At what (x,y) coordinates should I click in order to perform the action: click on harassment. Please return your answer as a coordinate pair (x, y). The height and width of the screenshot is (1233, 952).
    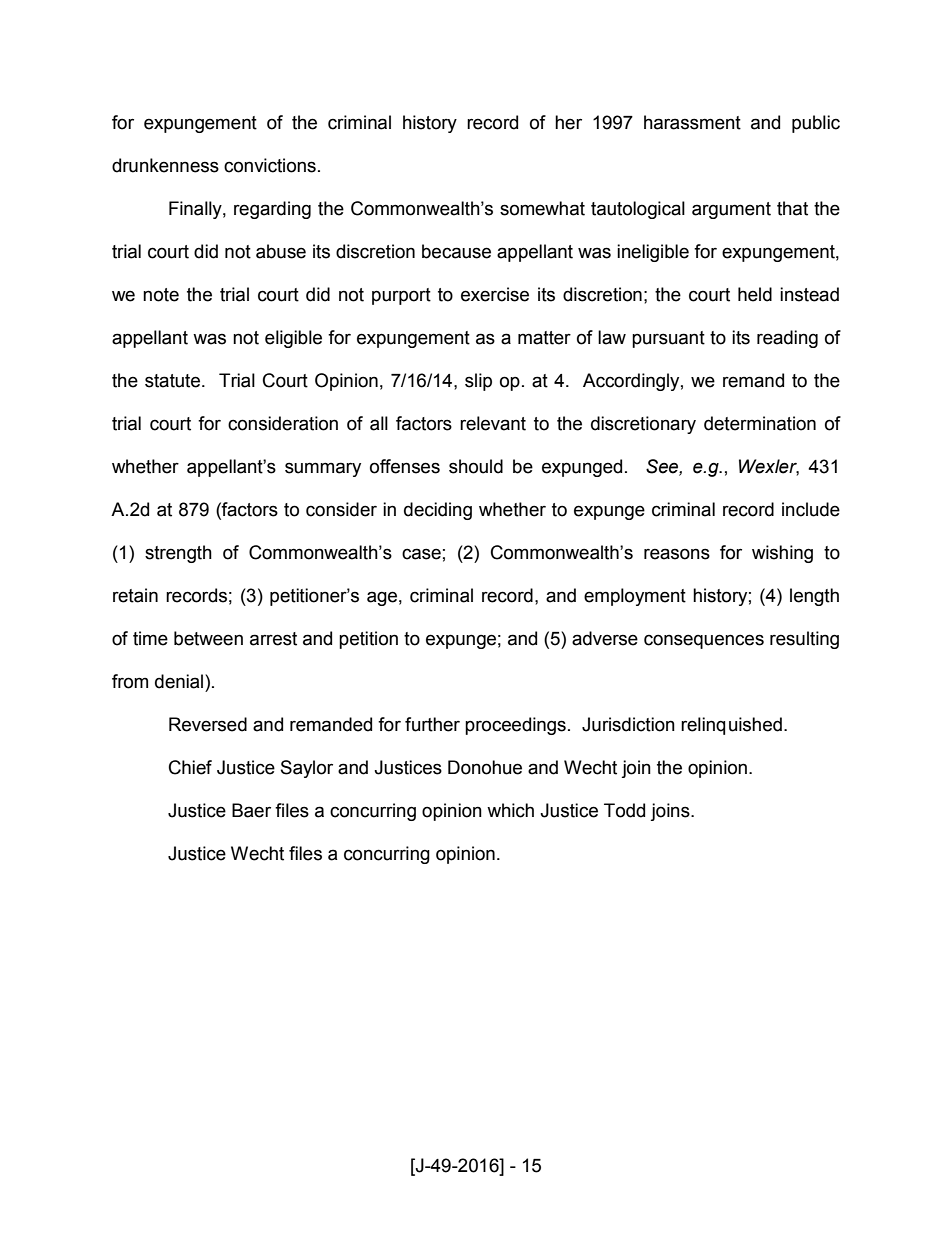
    Looking at the image, I should click on (692, 122).
